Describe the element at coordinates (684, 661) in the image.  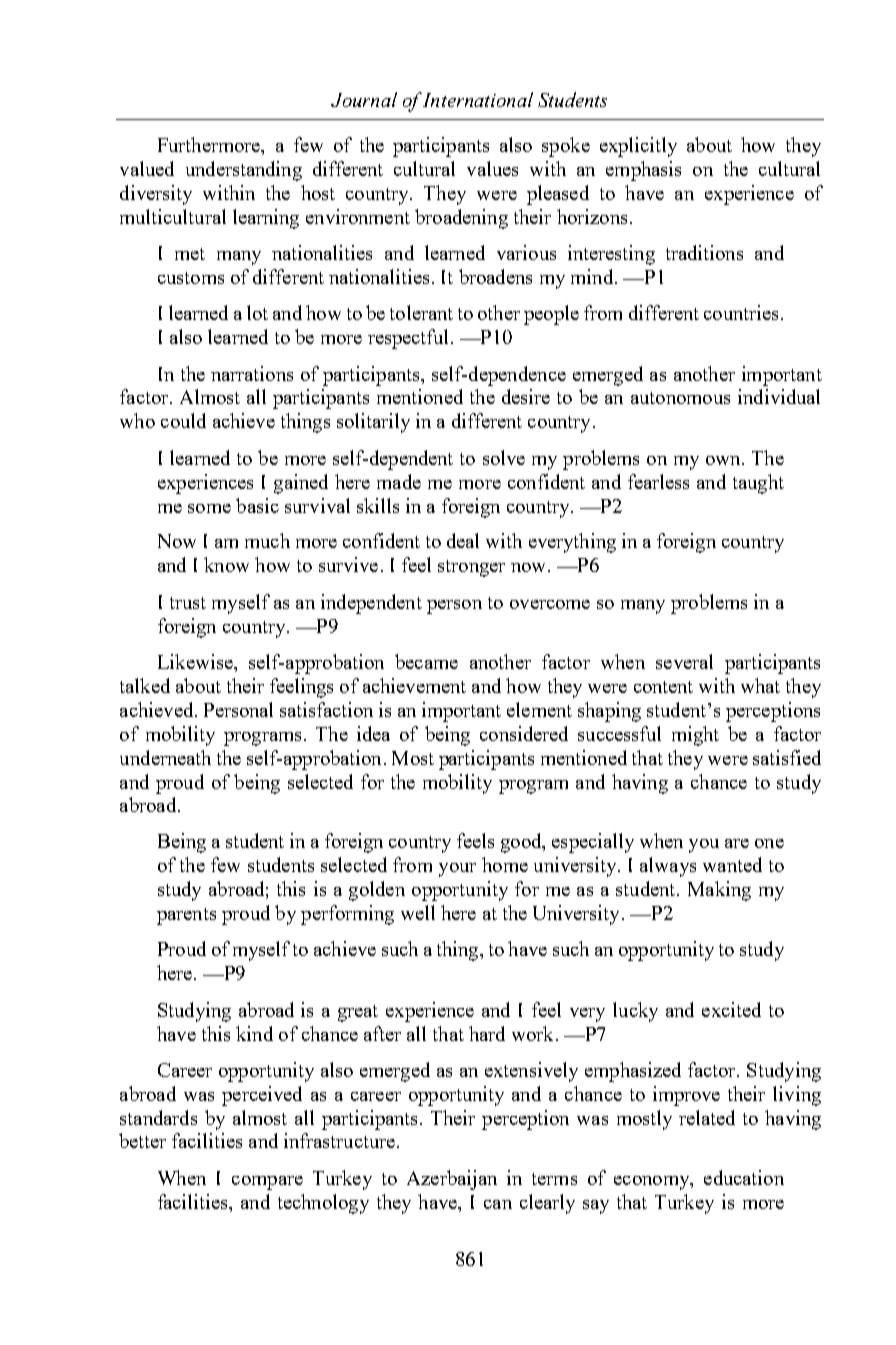
I see `several` at that location.
